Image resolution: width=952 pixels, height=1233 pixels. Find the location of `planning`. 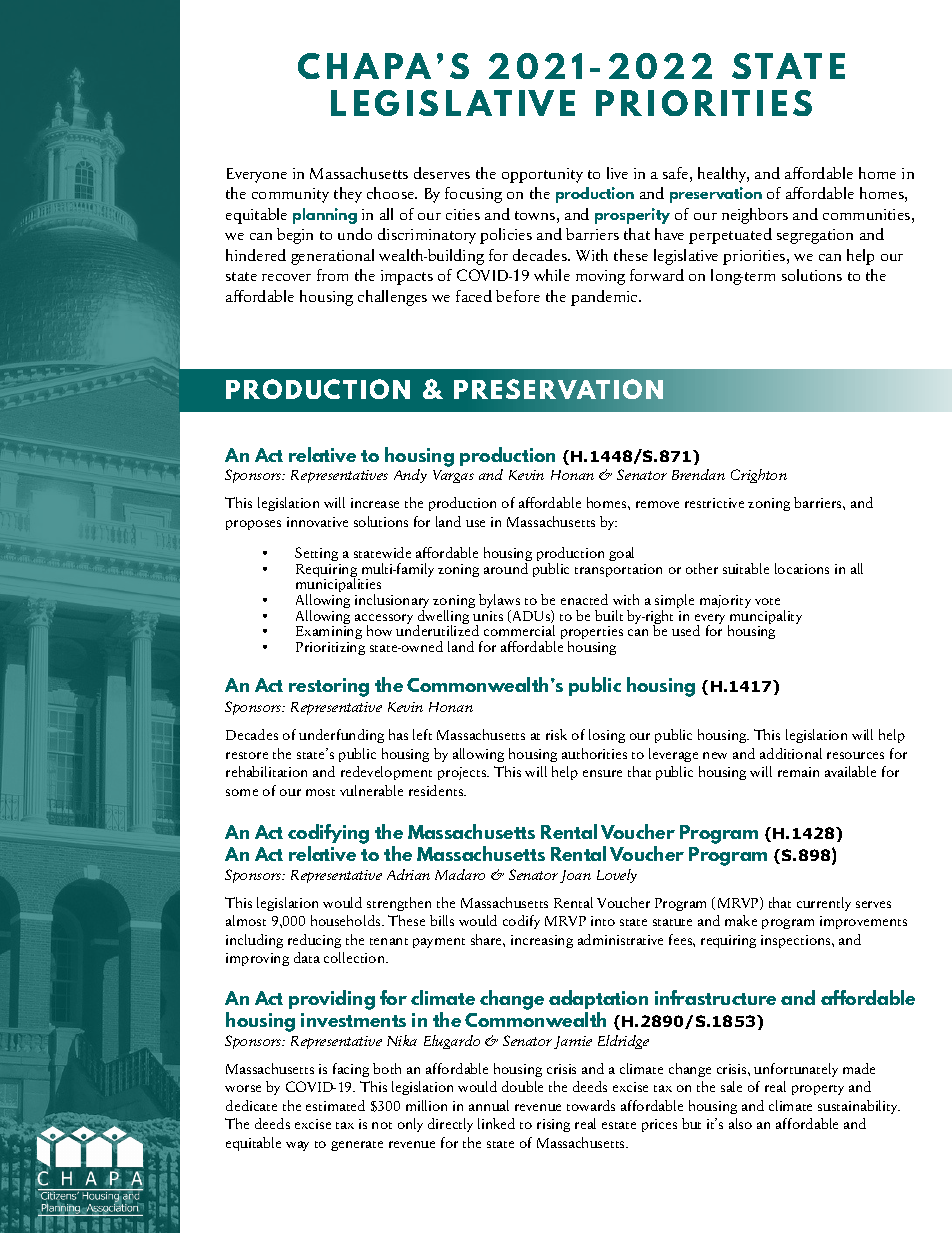

planning is located at coordinates (325, 216).
